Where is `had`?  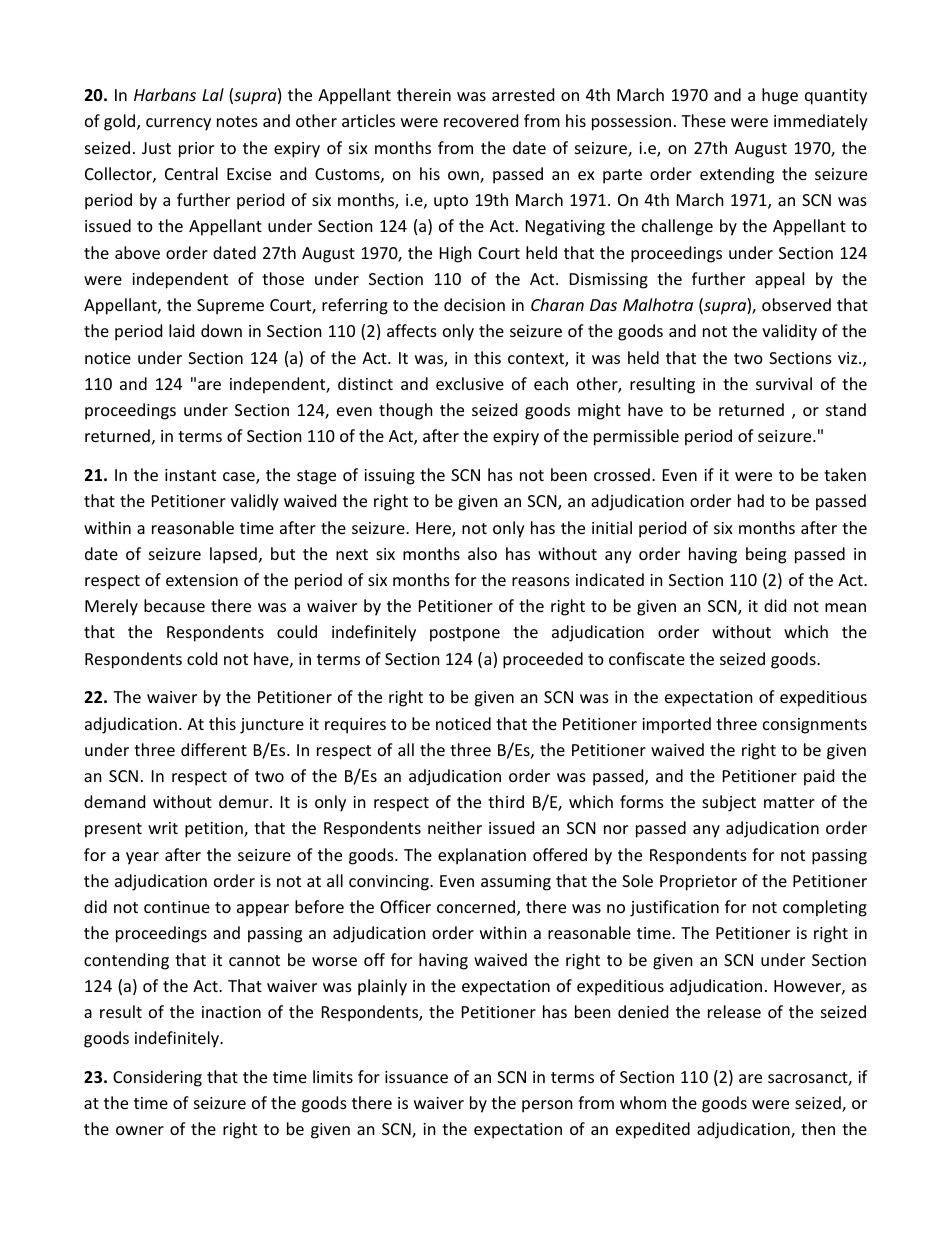
had is located at coordinates (751, 500).
